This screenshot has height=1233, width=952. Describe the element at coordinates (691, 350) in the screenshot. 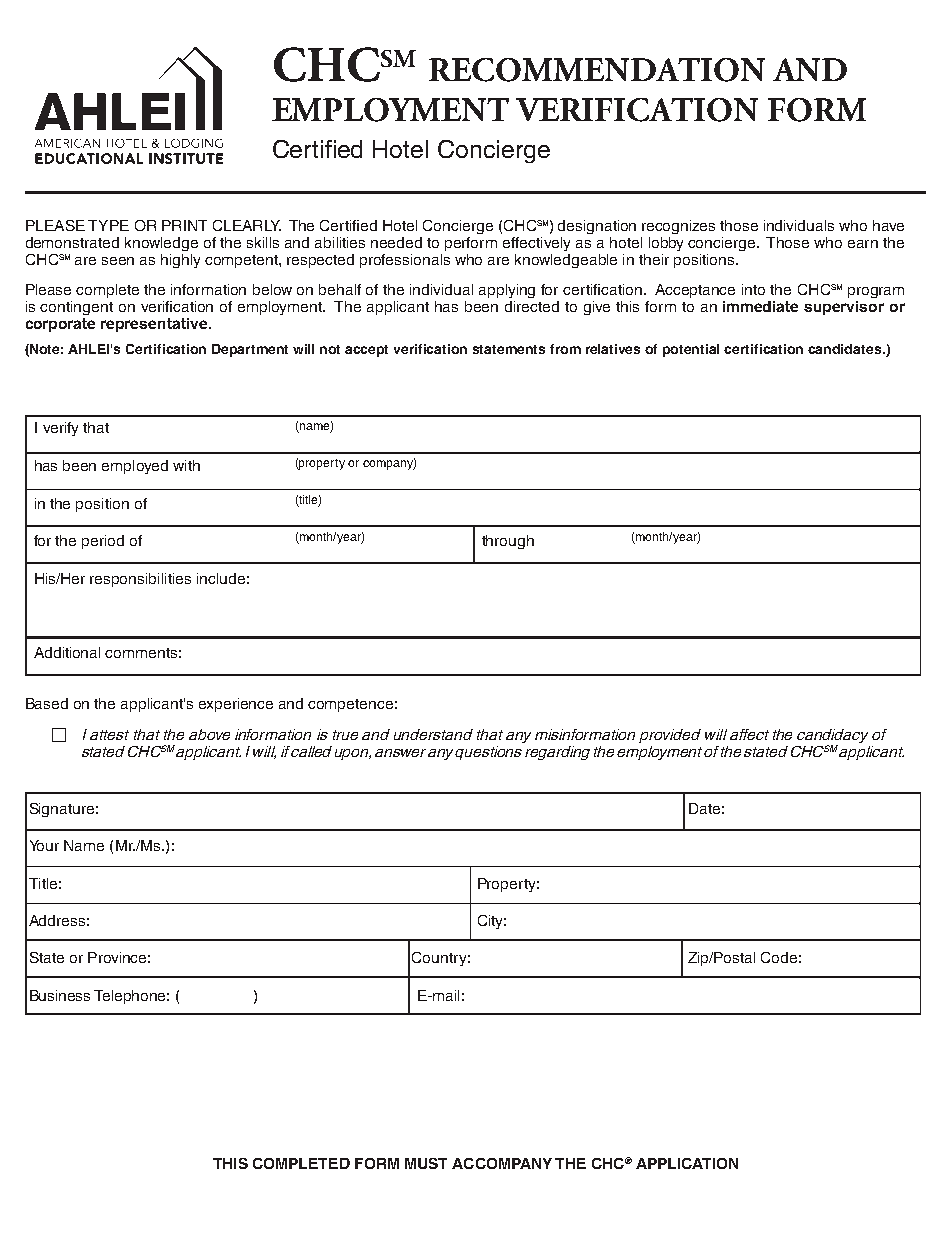

I see `potential` at that location.
